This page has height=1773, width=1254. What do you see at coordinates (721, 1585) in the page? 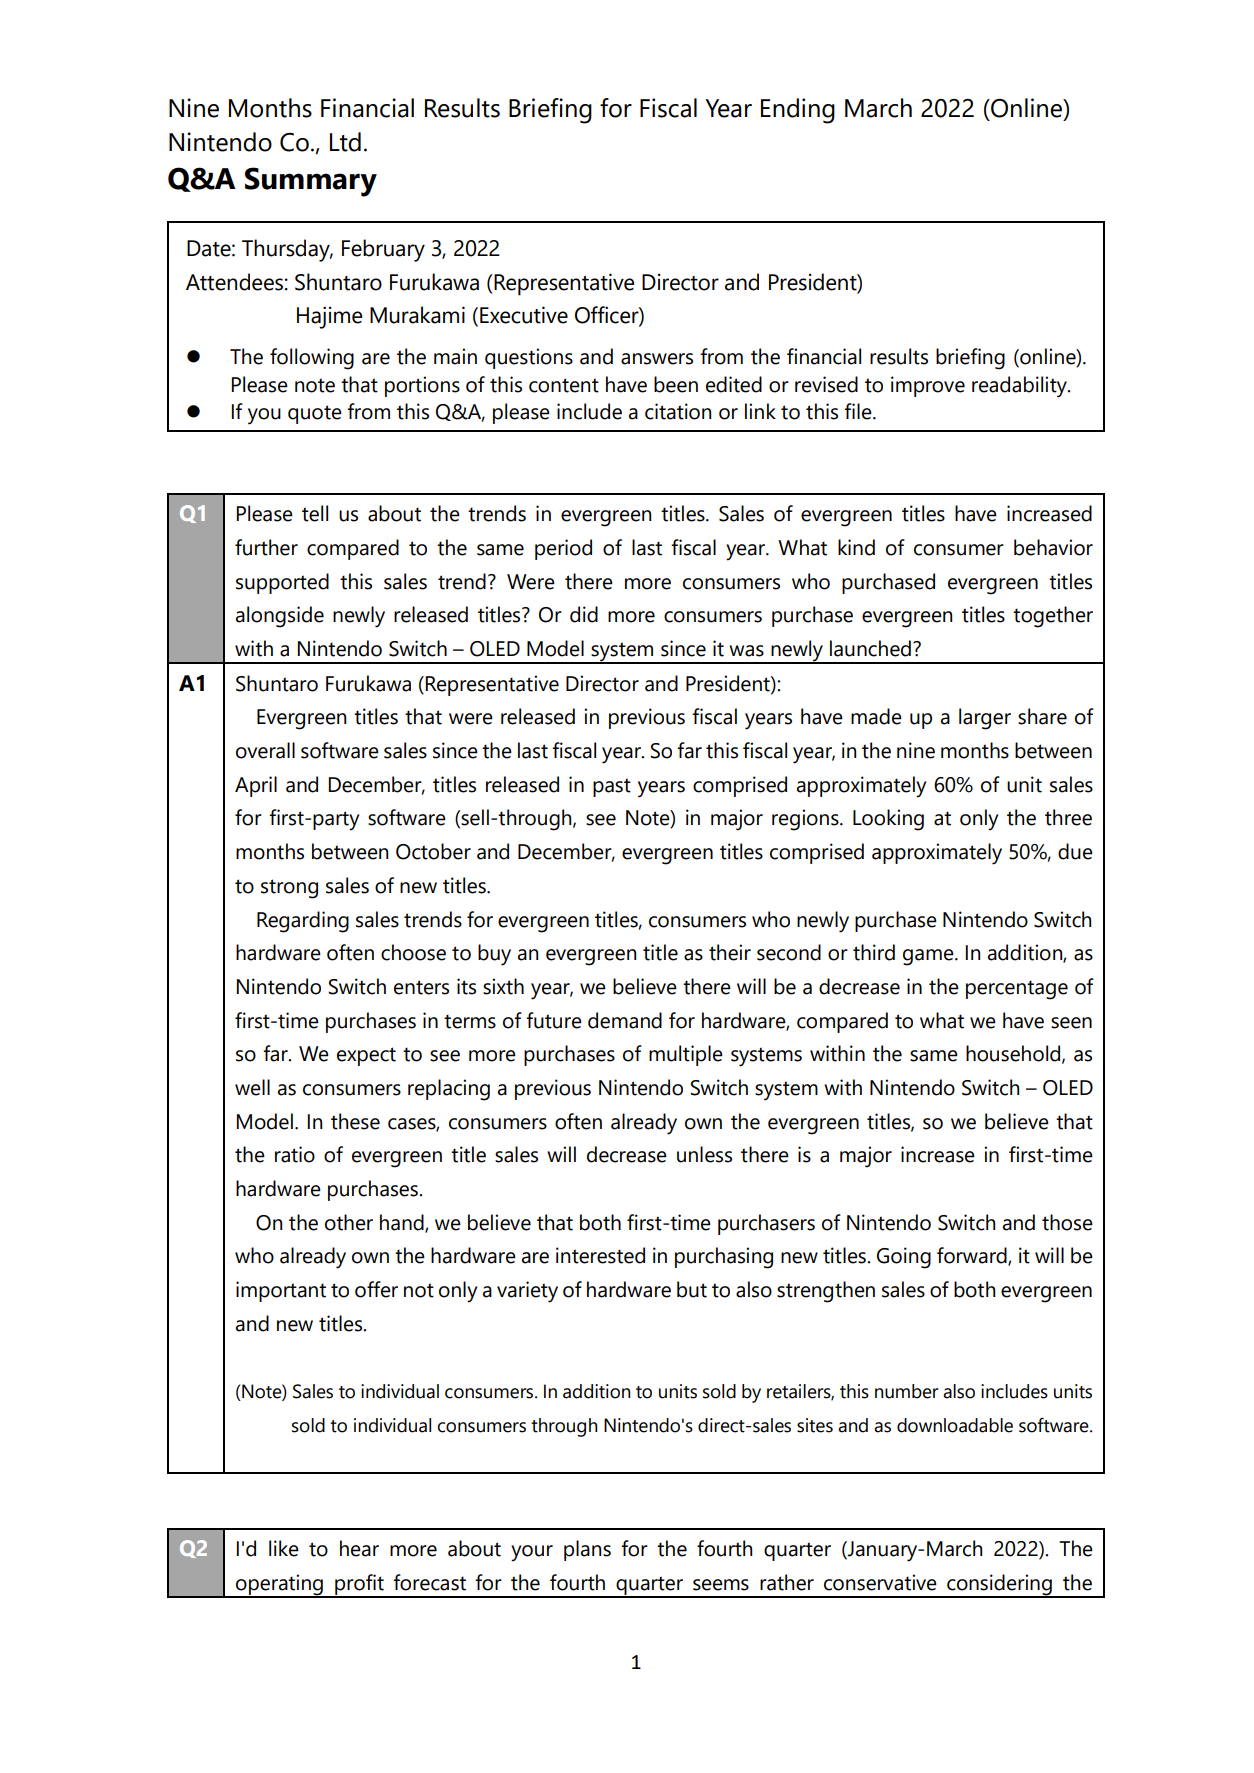
I see `seems` at bounding box center [721, 1585].
